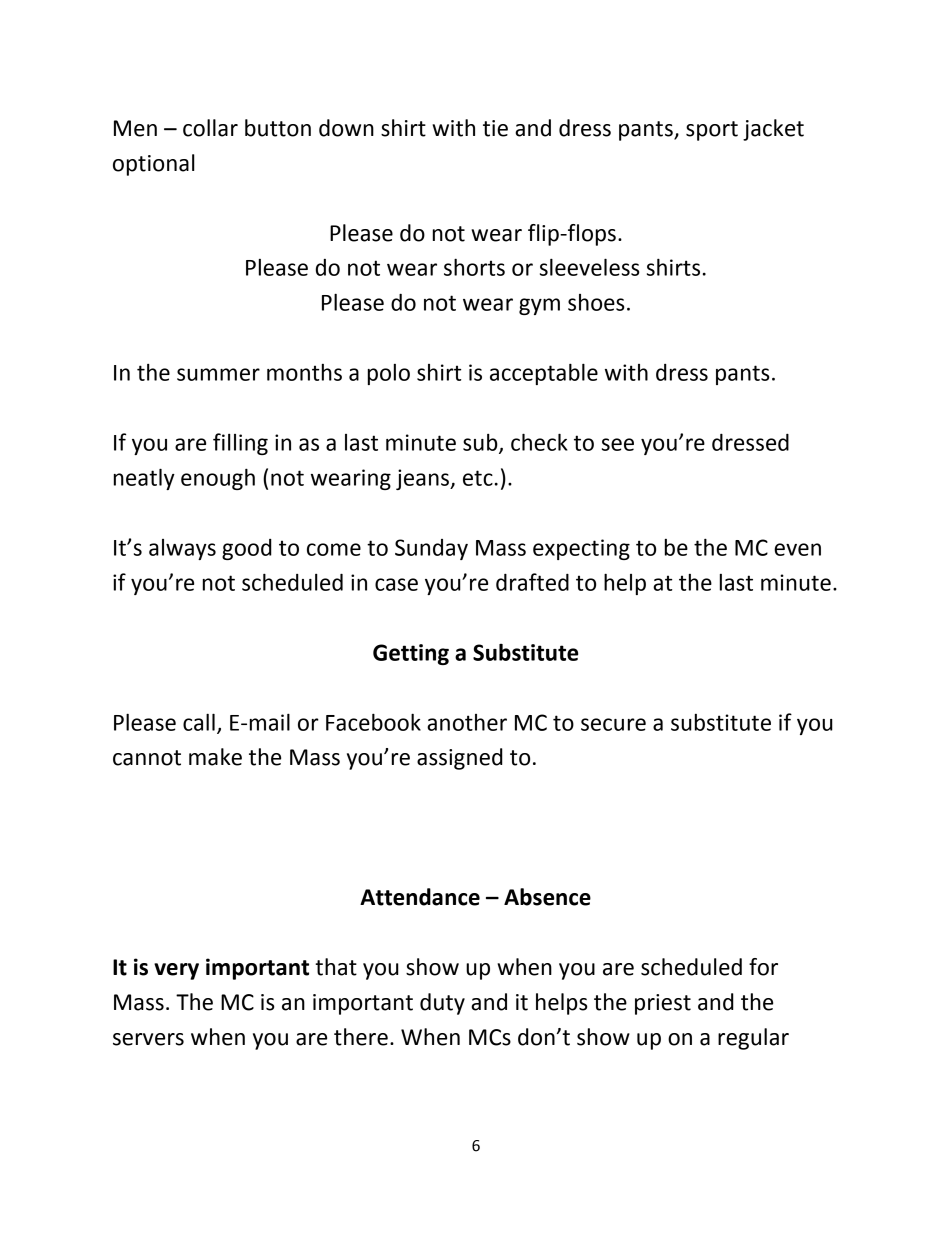 The height and width of the document is (1233, 952). Describe the element at coordinates (176, 971) in the document. I see `very` at that location.
